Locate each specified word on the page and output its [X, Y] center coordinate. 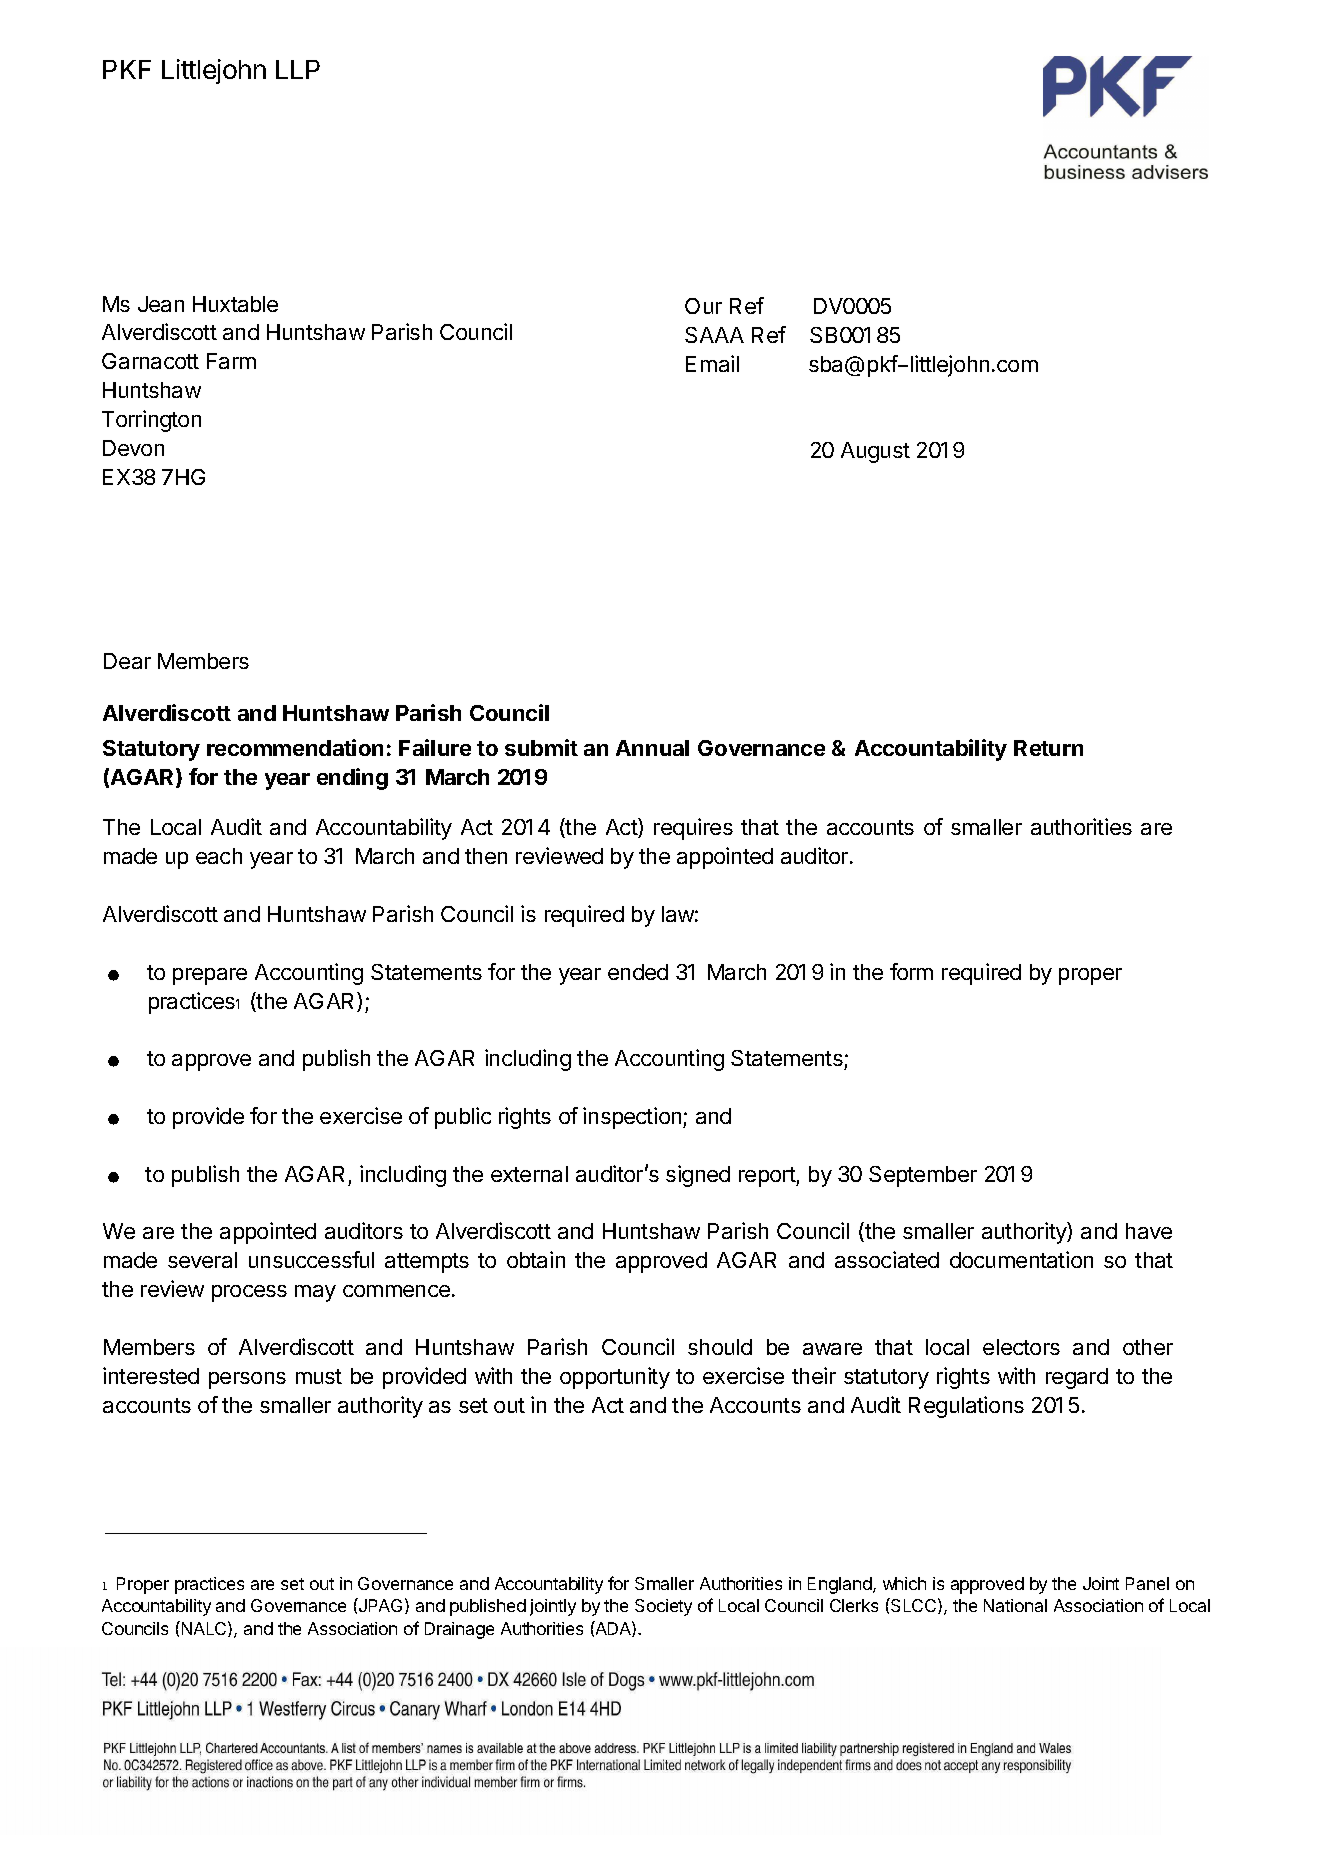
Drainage [459, 1630]
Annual [652, 748]
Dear [127, 661]
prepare [210, 976]
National [1015, 1605]
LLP [298, 69]
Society [663, 1607]
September [923, 1176]
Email [712, 363]
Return [1048, 748]
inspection [633, 1118]
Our [703, 306]
